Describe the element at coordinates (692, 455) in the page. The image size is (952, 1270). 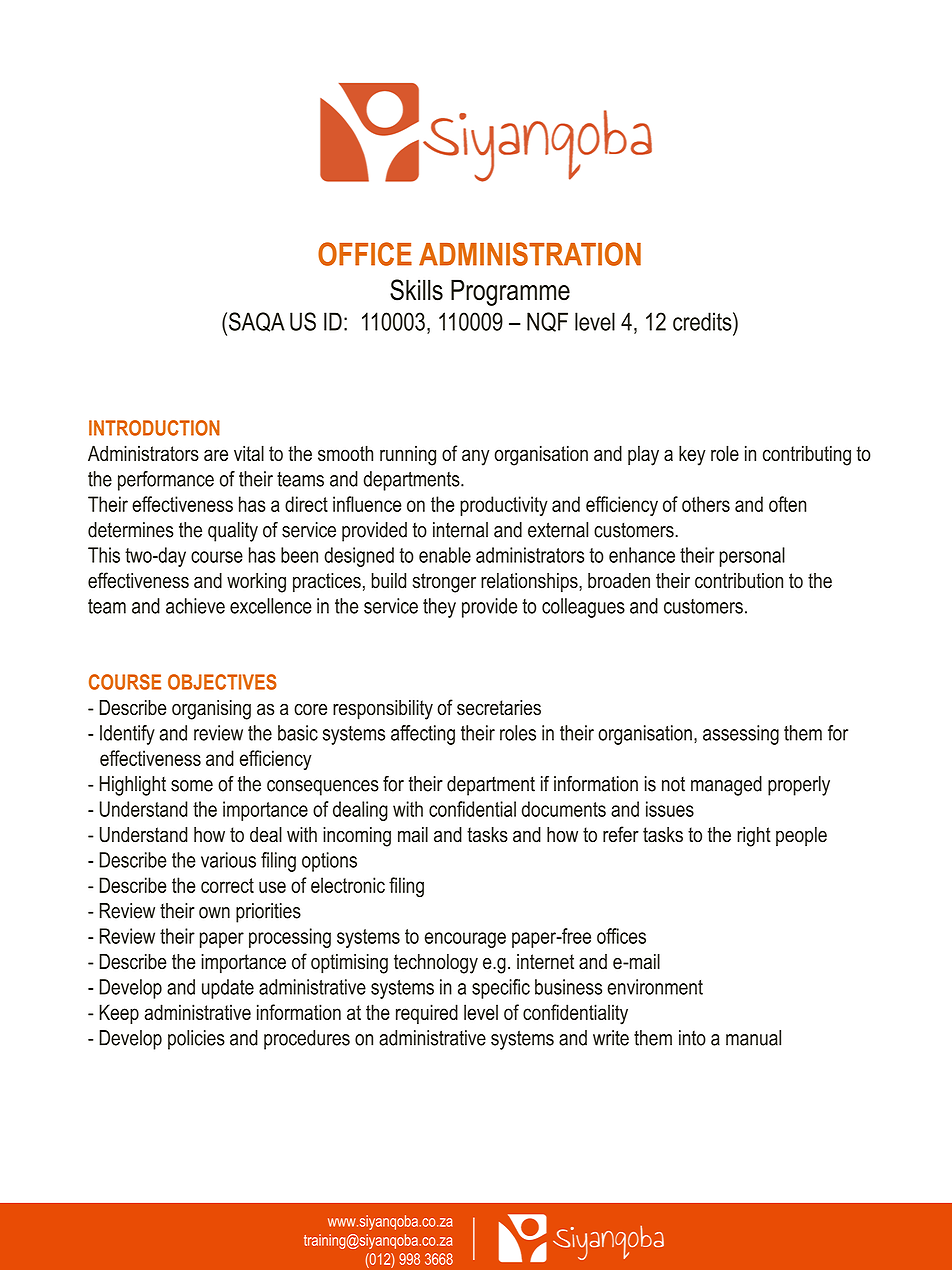
I see `key` at that location.
